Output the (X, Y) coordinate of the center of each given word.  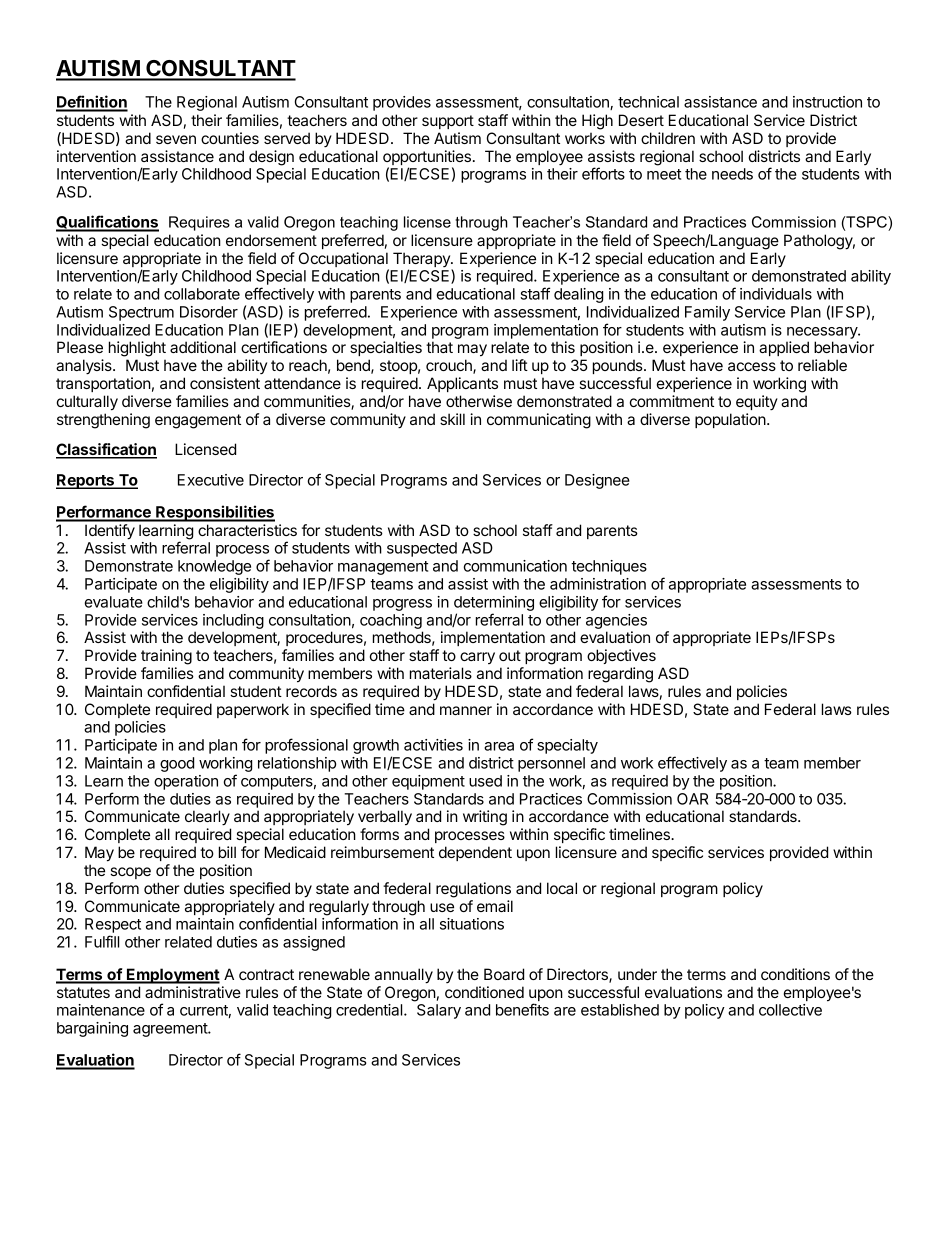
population (731, 420)
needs (732, 174)
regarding (620, 675)
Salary (439, 1011)
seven (176, 139)
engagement (198, 421)
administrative (193, 992)
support (448, 122)
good (177, 764)
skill (452, 419)
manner (466, 710)
